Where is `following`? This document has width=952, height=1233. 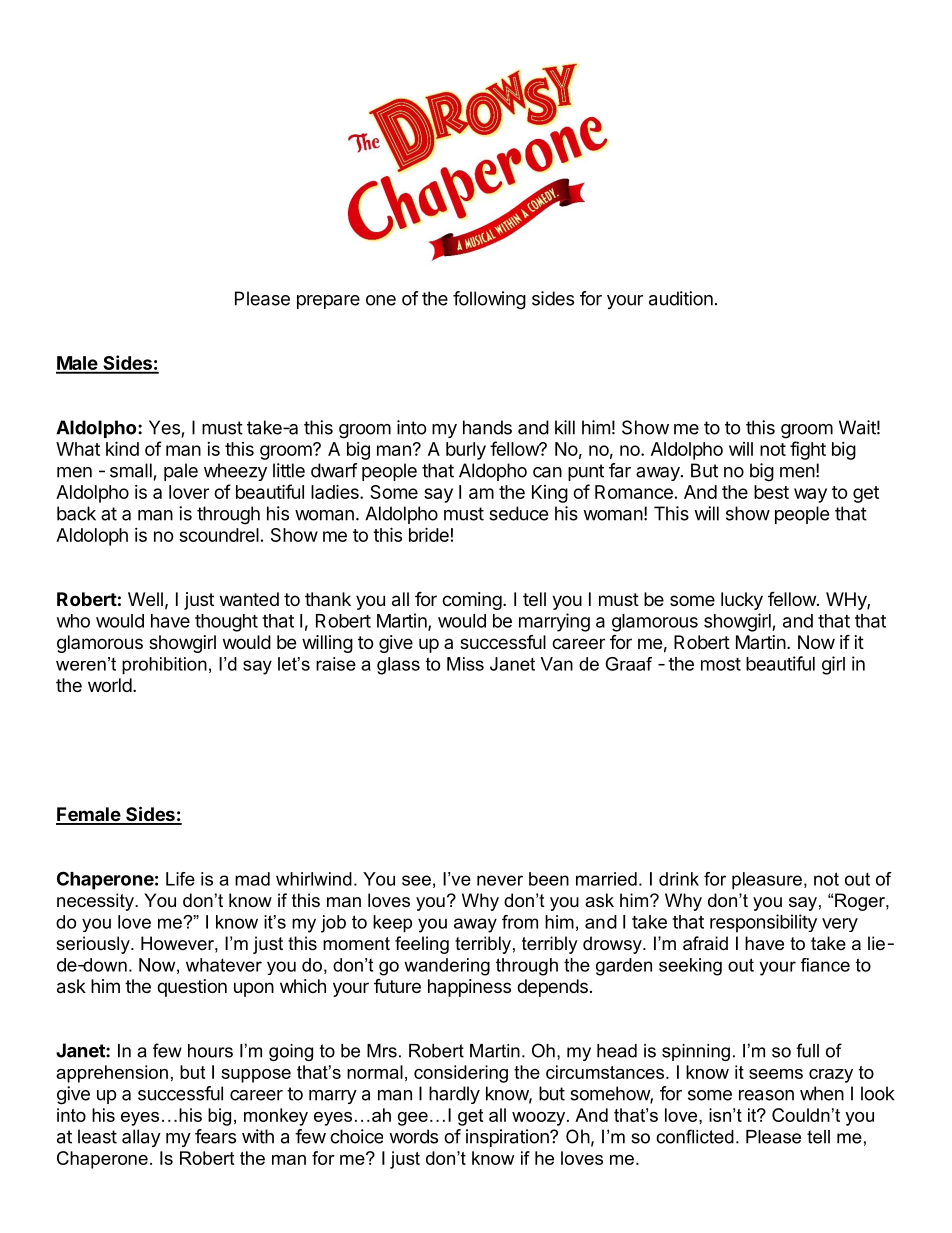 following is located at coordinates (489, 300).
